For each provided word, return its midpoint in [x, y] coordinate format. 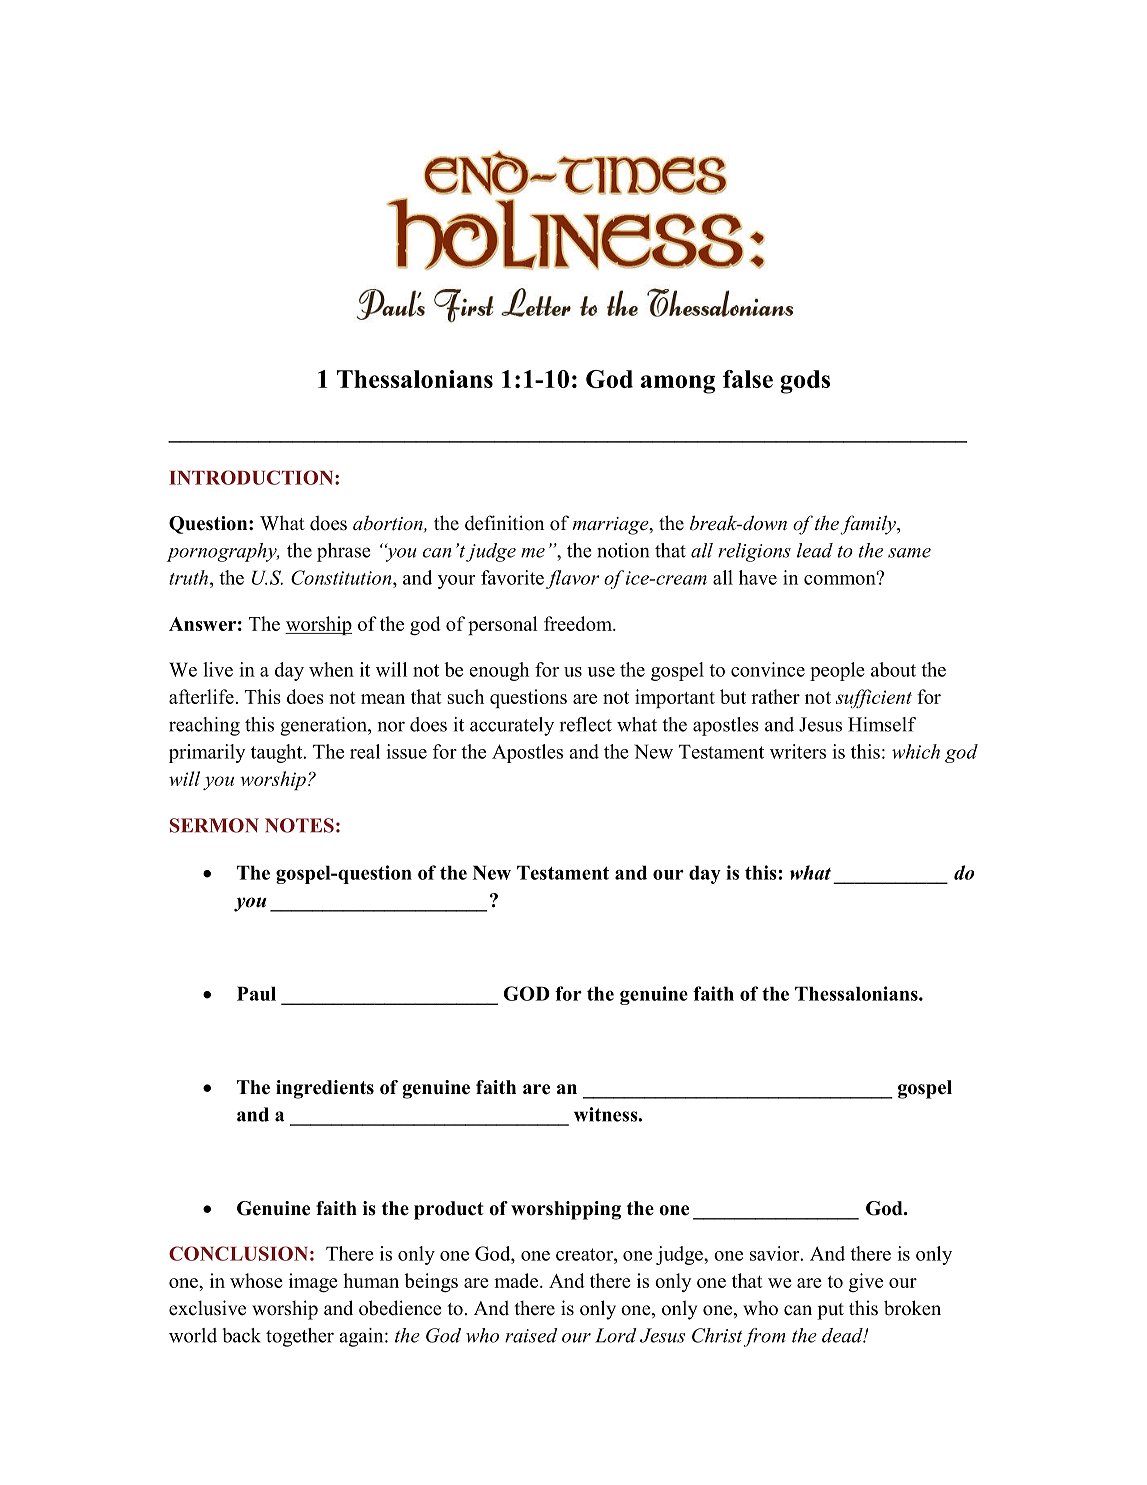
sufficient [874, 698]
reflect [586, 724]
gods [805, 382]
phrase [343, 552]
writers [798, 751]
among [678, 384]
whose [256, 1280]
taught [278, 753]
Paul [256, 993]
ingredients [325, 1089]
